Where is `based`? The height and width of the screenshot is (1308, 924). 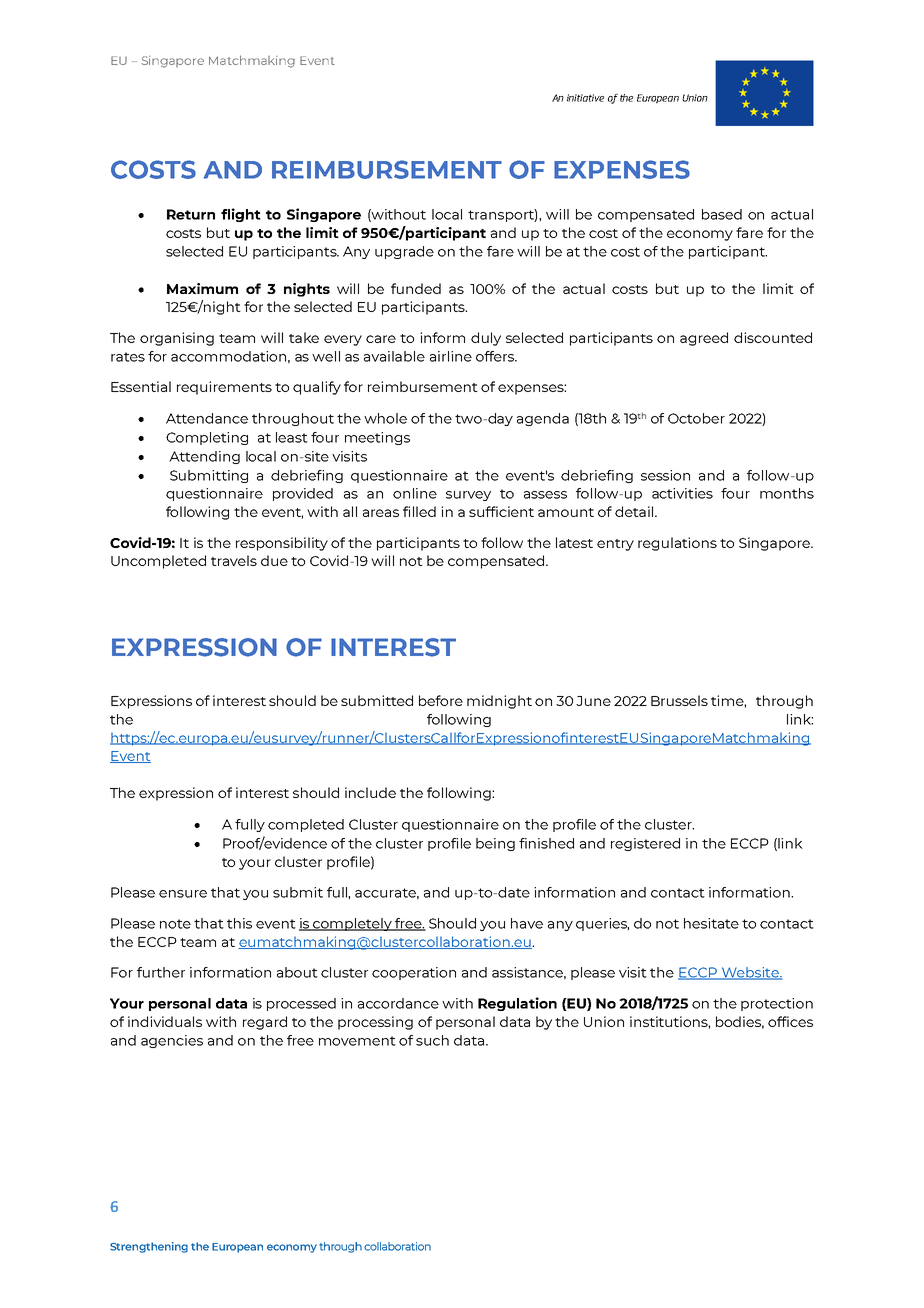 based is located at coordinates (722, 214).
